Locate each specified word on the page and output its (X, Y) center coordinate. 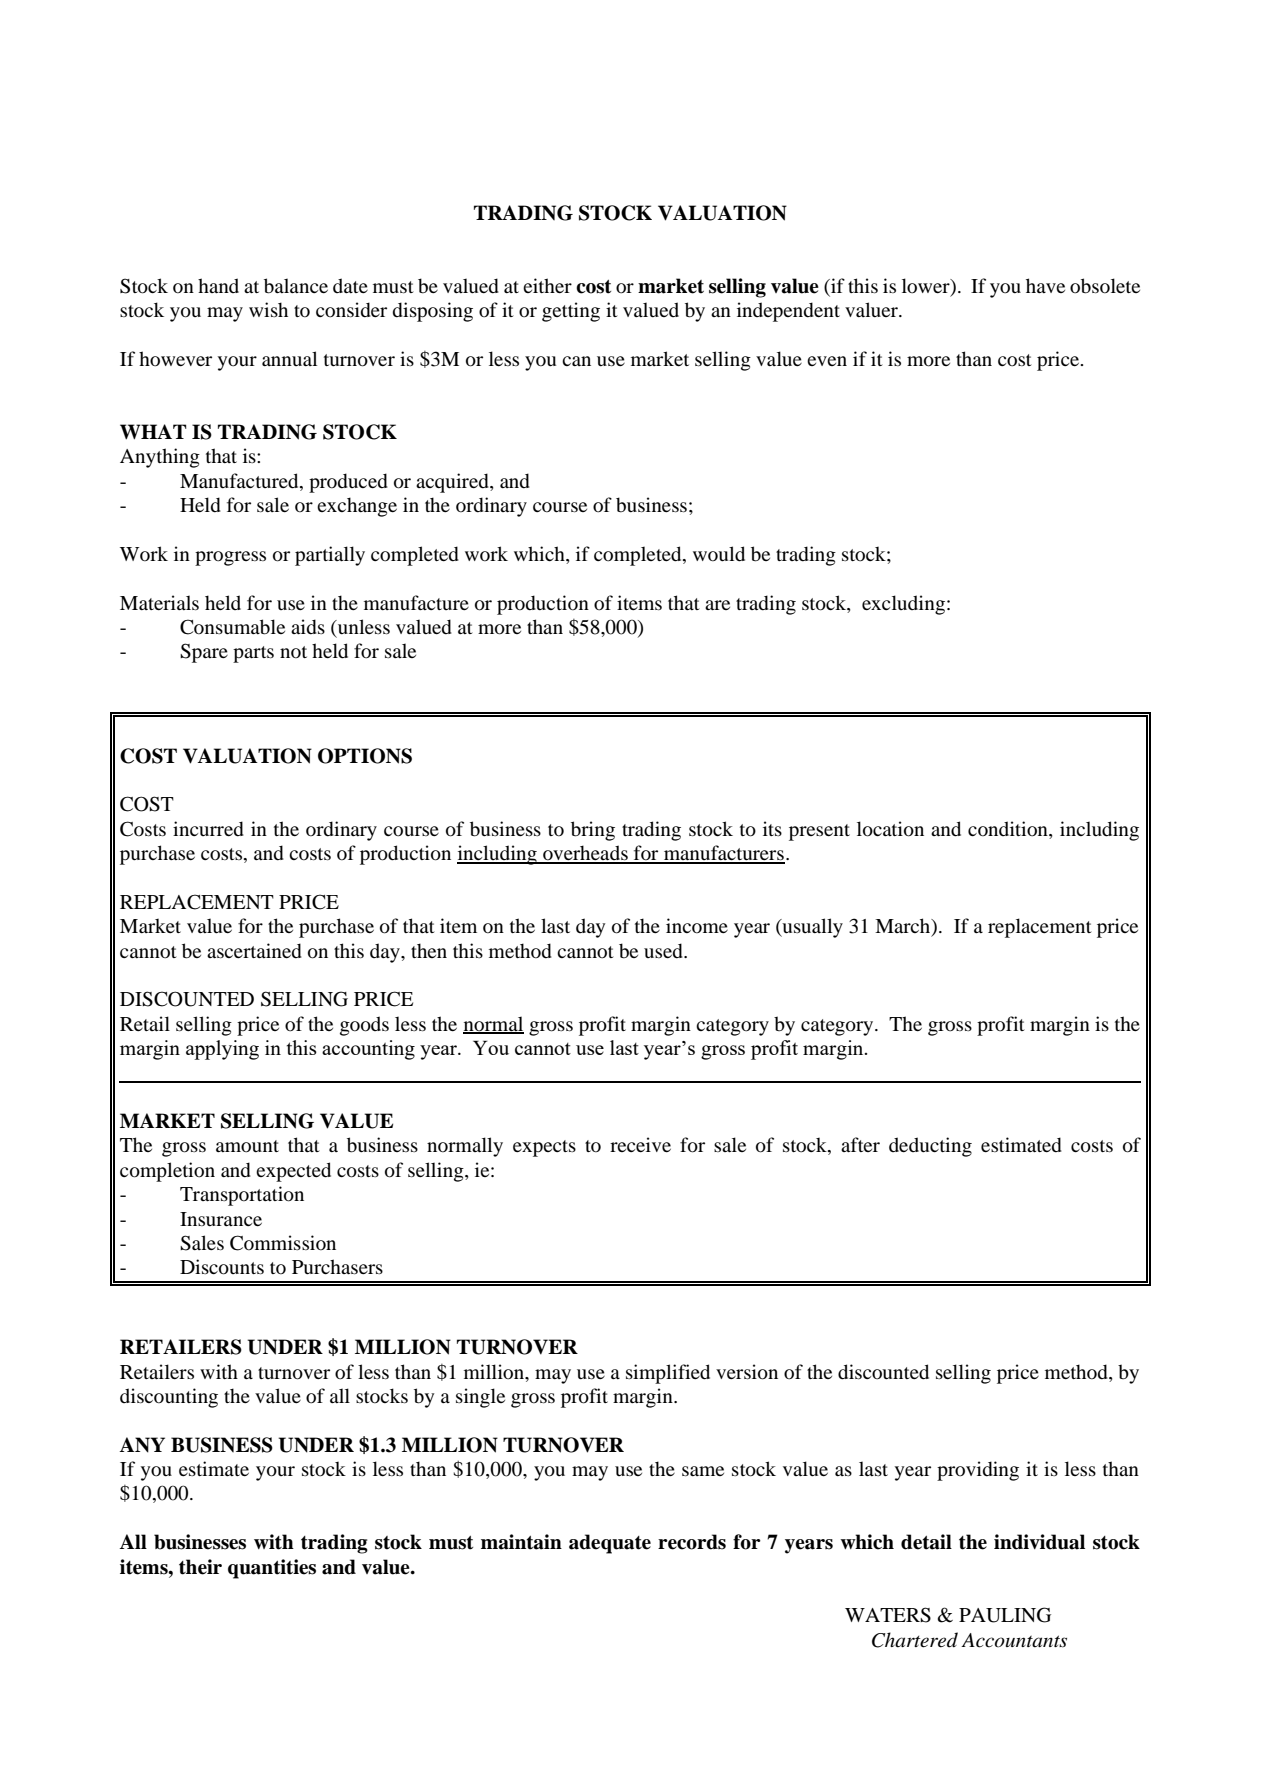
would (719, 554)
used (664, 951)
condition (1009, 829)
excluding (903, 605)
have (1045, 285)
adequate (610, 1544)
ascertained (254, 951)
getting (571, 312)
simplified (668, 1374)
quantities (272, 1569)
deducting (930, 1147)
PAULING (1005, 1615)
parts (253, 654)
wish (268, 309)
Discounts (222, 1267)
